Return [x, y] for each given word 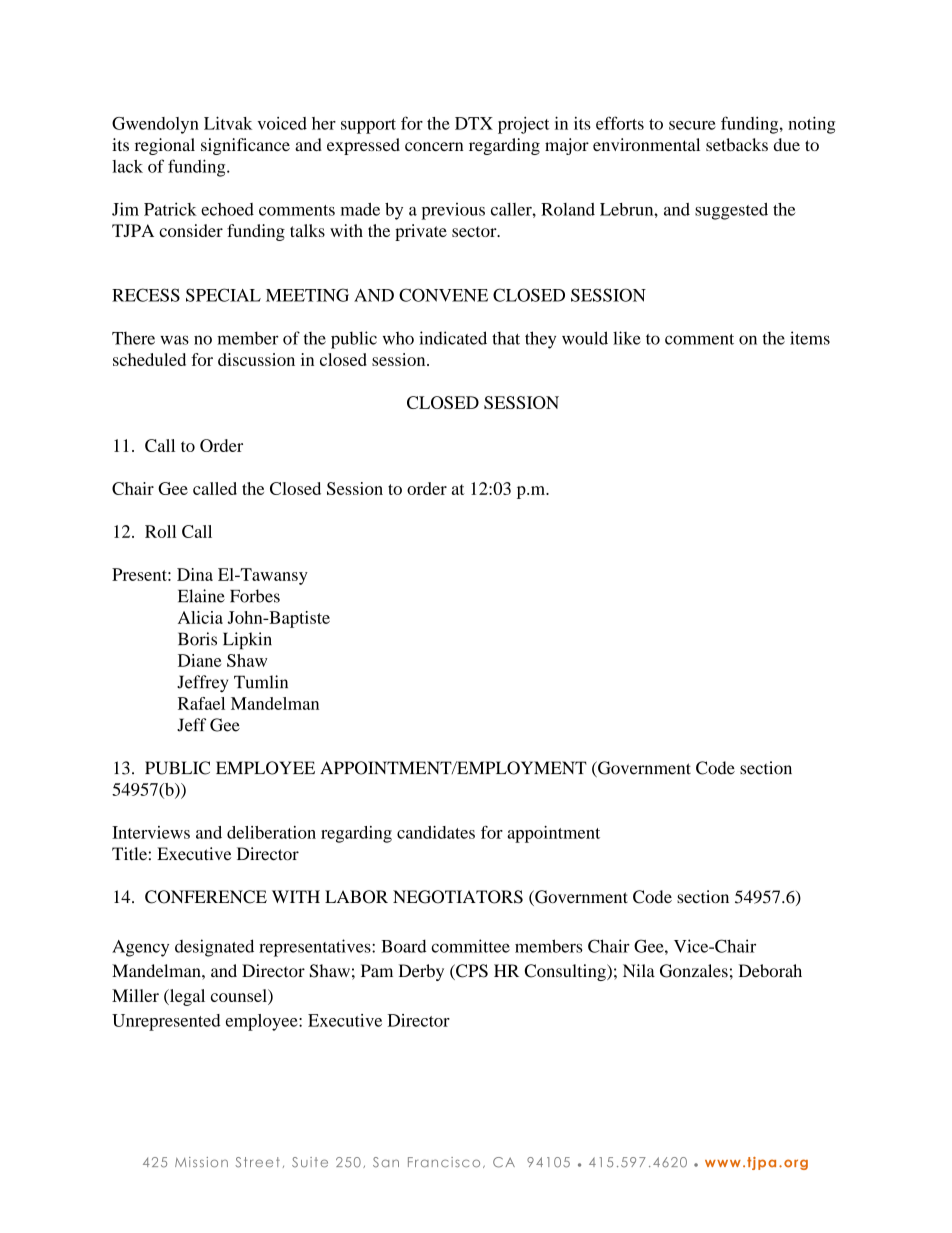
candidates [436, 832]
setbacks [737, 144]
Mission [201, 1162]
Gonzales [694, 971]
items [810, 338]
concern [434, 146]
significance [245, 146]
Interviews [151, 832]
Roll [160, 531]
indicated [453, 338]
